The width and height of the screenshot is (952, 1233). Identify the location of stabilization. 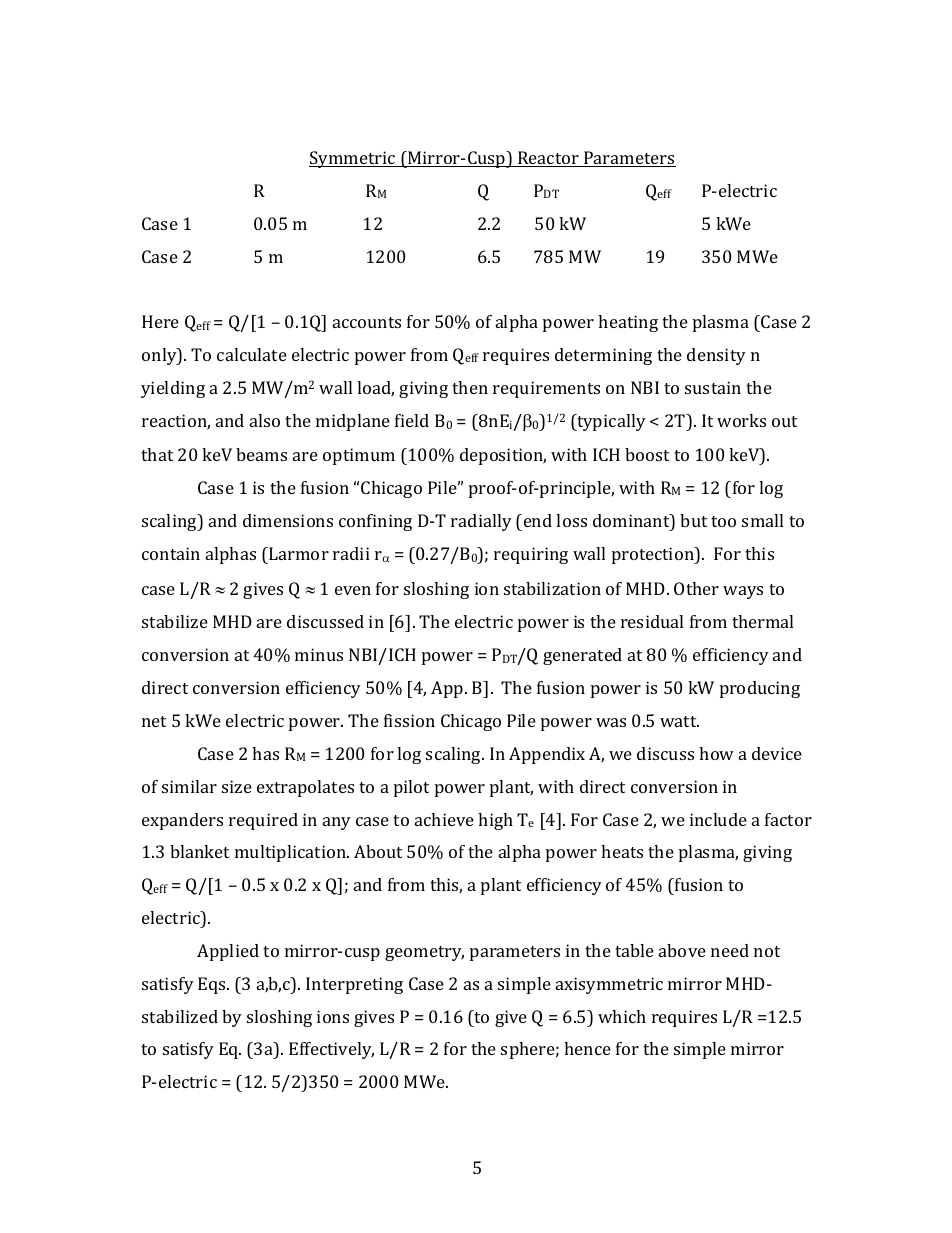
(552, 588).
